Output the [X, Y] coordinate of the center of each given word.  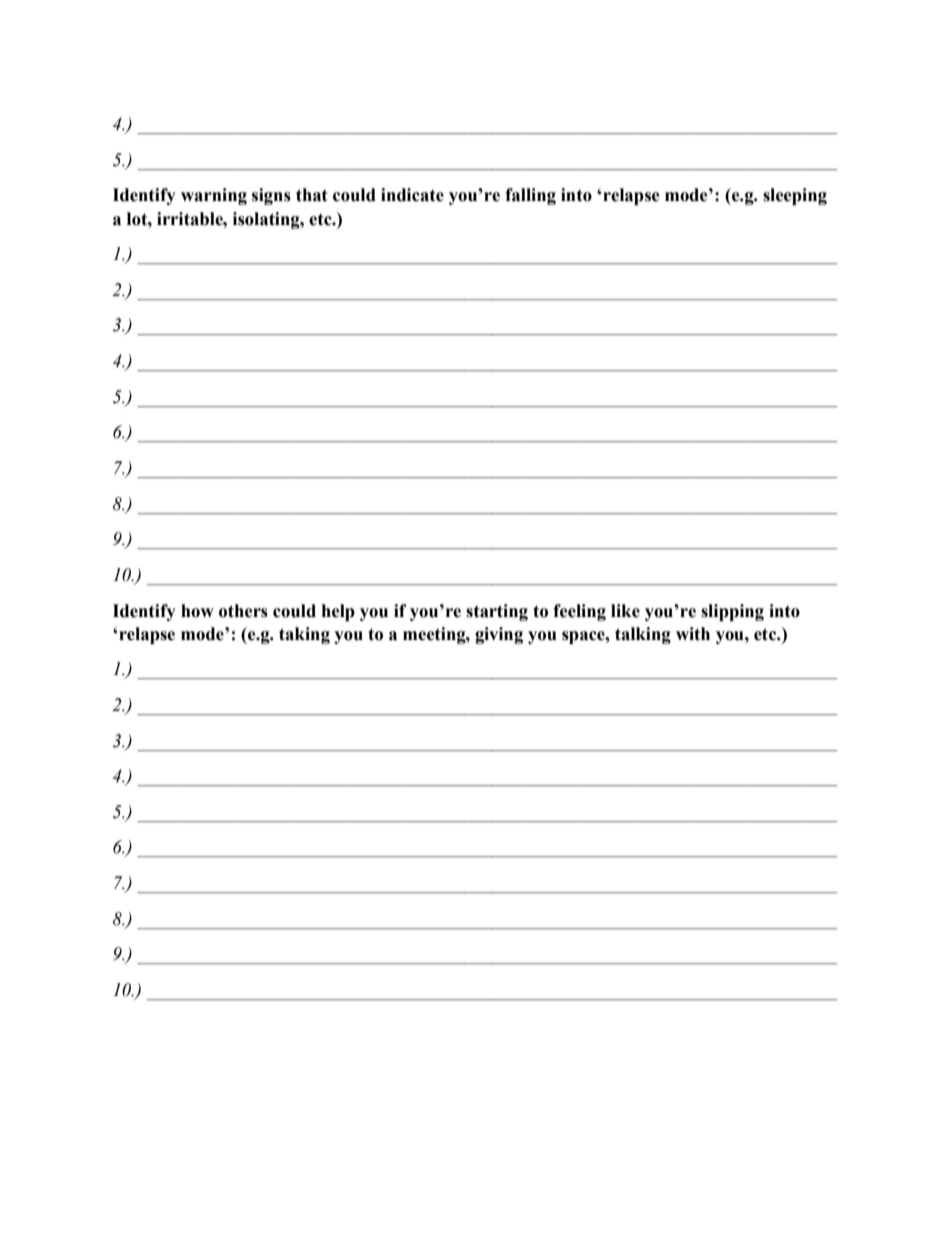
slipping [732, 612]
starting [497, 612]
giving [499, 635]
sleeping [795, 196]
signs [271, 196]
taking [304, 635]
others [243, 611]
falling [530, 196]
